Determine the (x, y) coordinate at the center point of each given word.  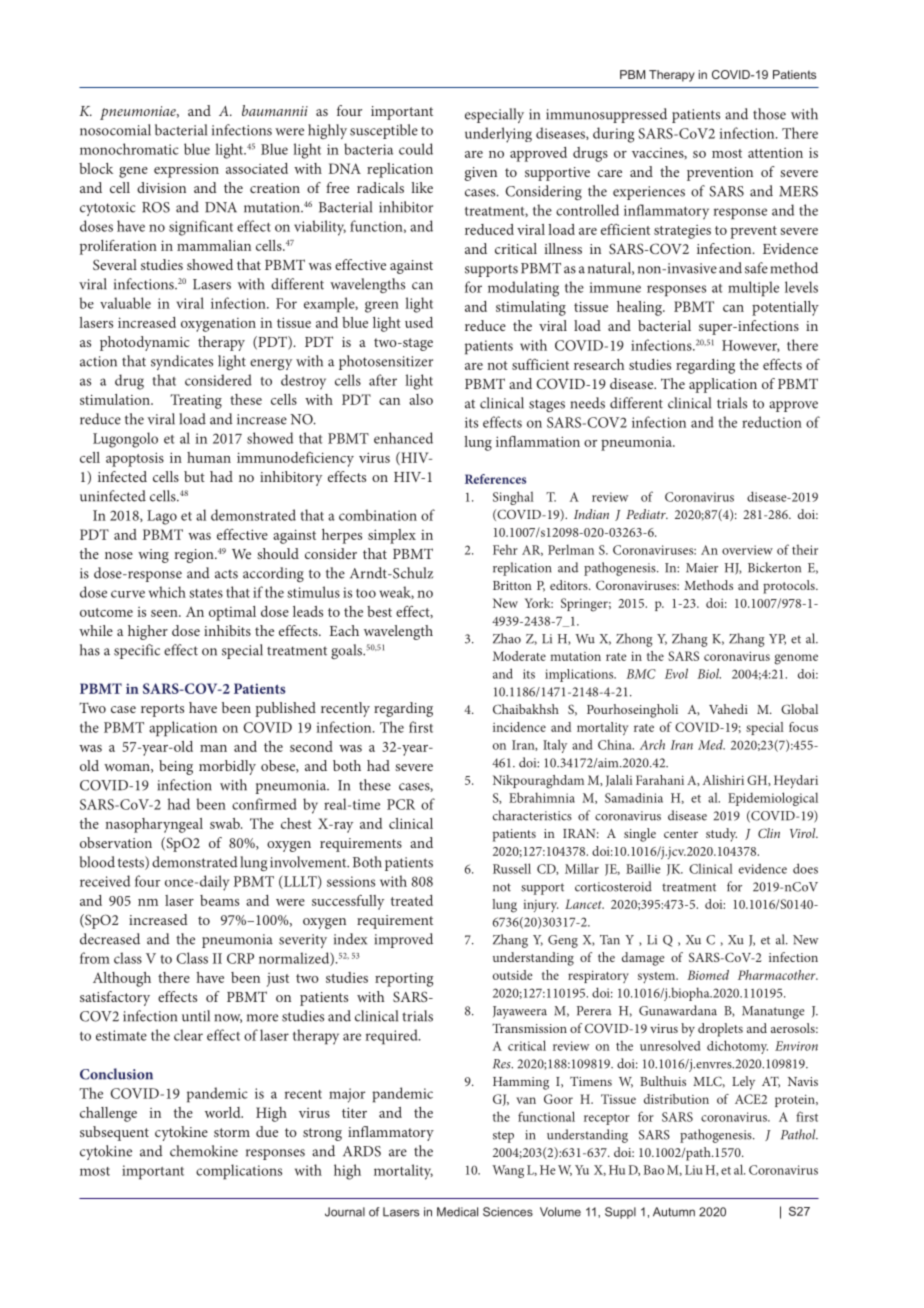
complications (239, 1172)
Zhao (507, 638)
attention (775, 153)
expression (186, 171)
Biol (709, 673)
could (416, 149)
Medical (457, 1212)
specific (137, 651)
